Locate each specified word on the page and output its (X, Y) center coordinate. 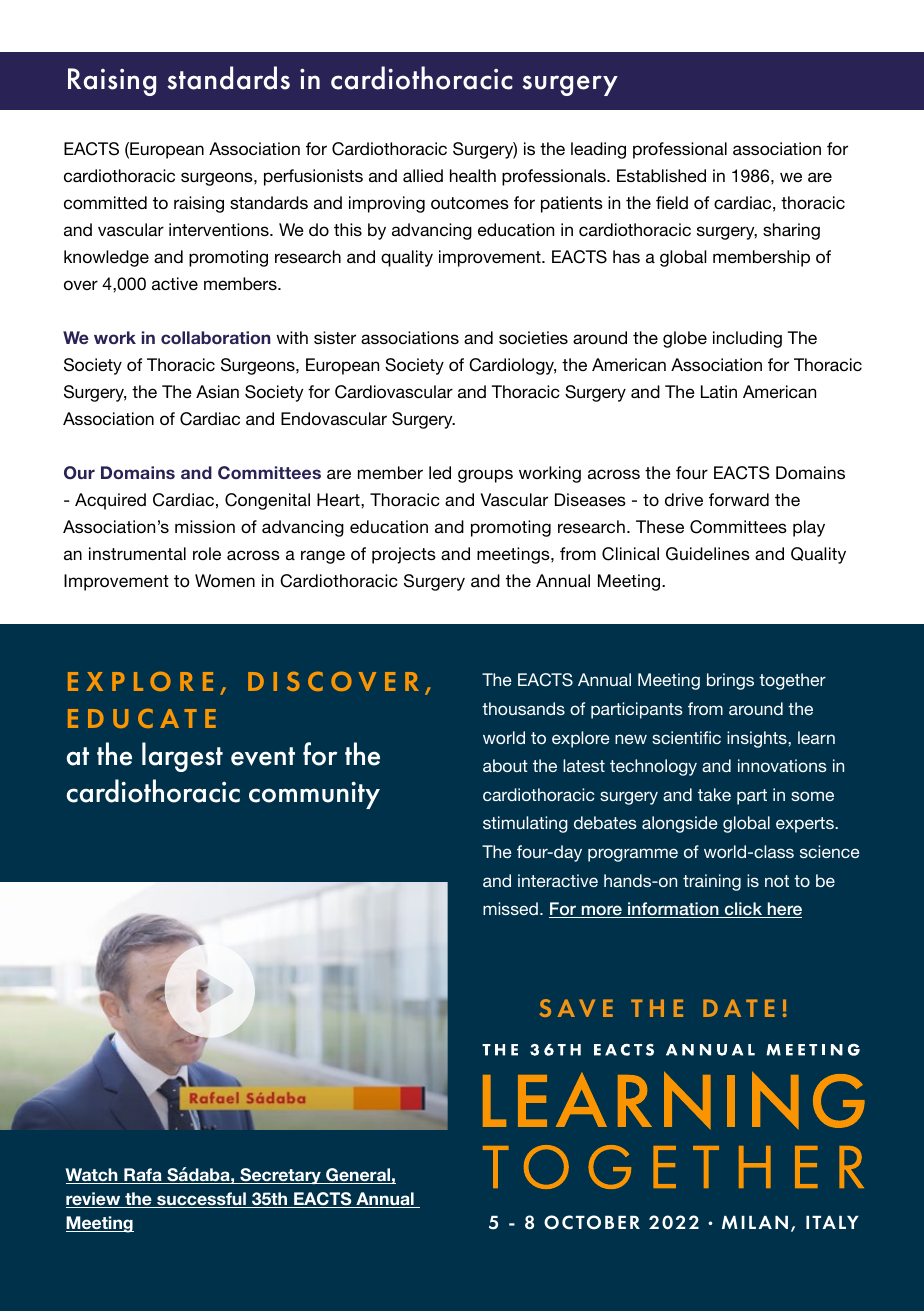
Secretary (280, 1176)
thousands (523, 708)
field (672, 202)
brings (730, 681)
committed (105, 202)
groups (485, 476)
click (744, 910)
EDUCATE (142, 718)
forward (739, 499)
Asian (217, 391)
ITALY (832, 1222)
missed (510, 908)
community (314, 795)
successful (201, 1200)
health (473, 175)
